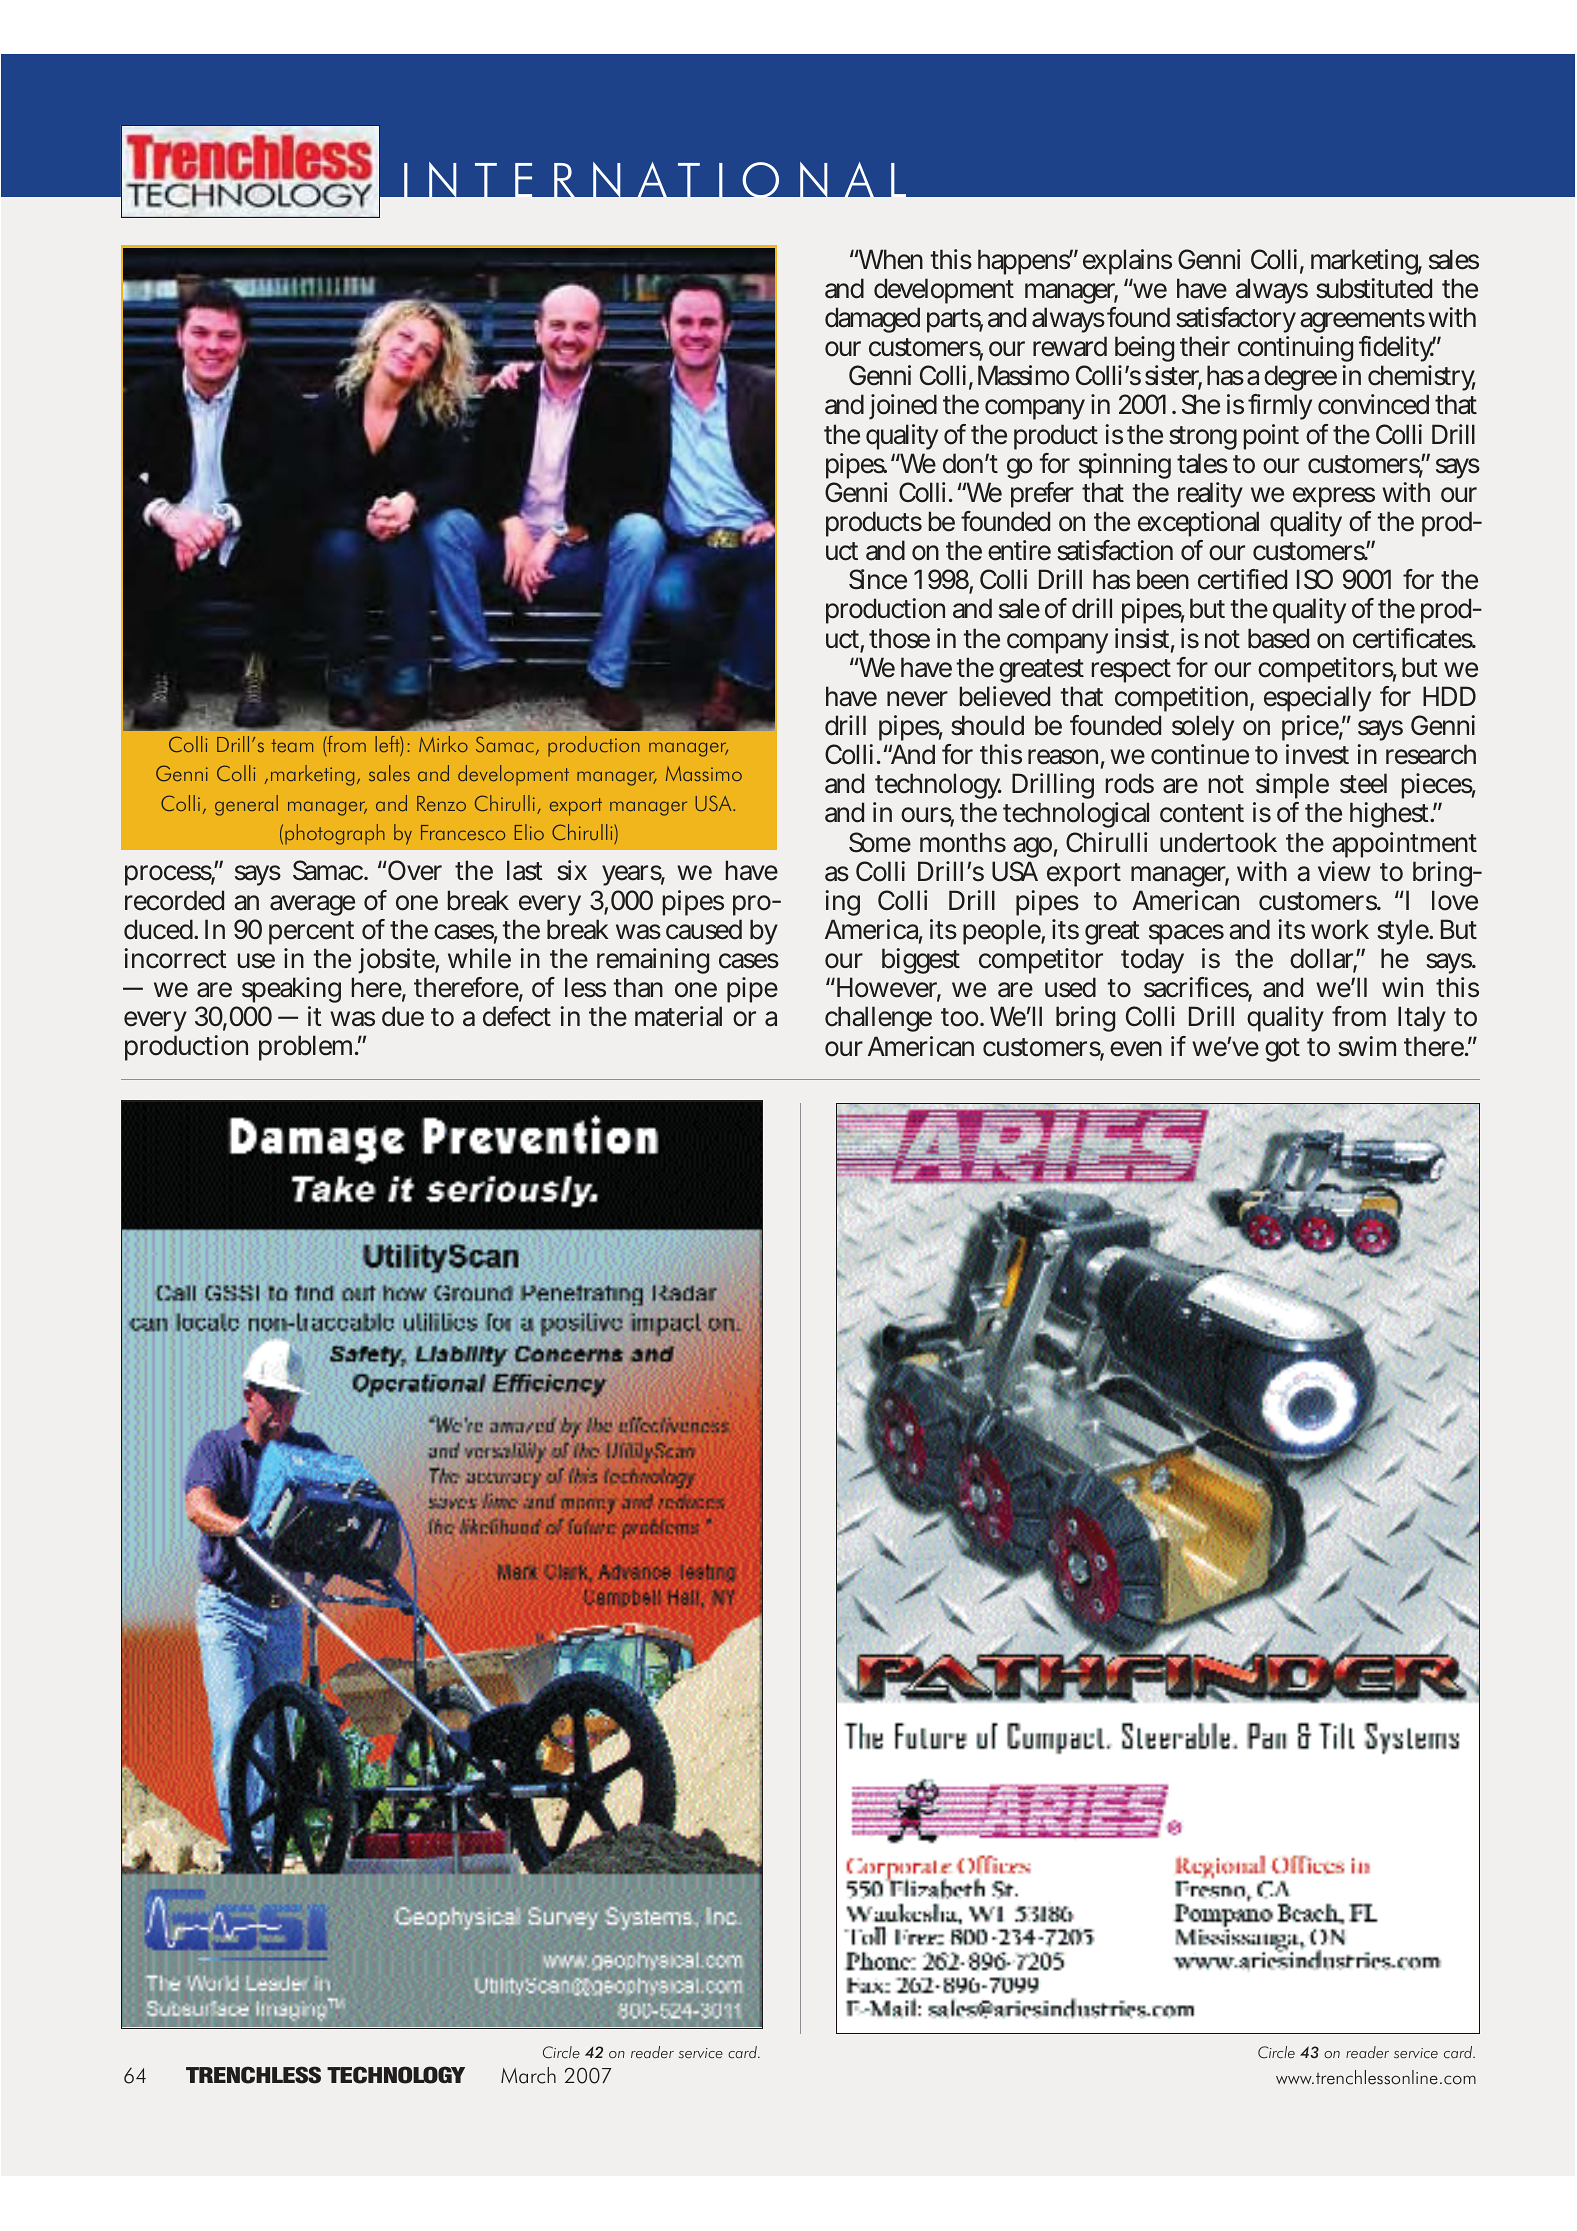  Describe the element at coordinates (308, 1048) in the screenshot. I see `problem` at that location.
